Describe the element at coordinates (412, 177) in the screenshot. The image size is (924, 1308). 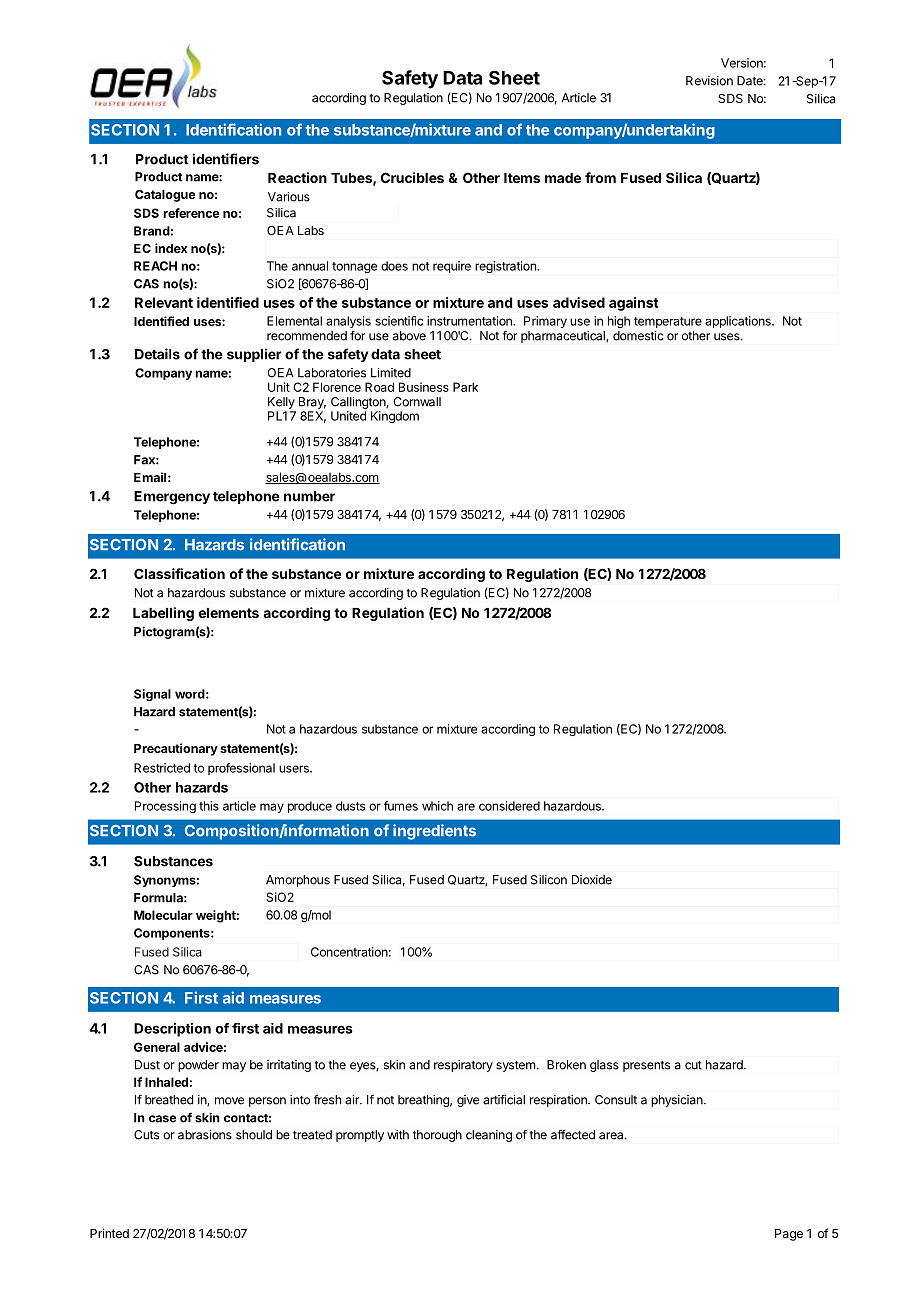
I see `Crucibles` at that location.
